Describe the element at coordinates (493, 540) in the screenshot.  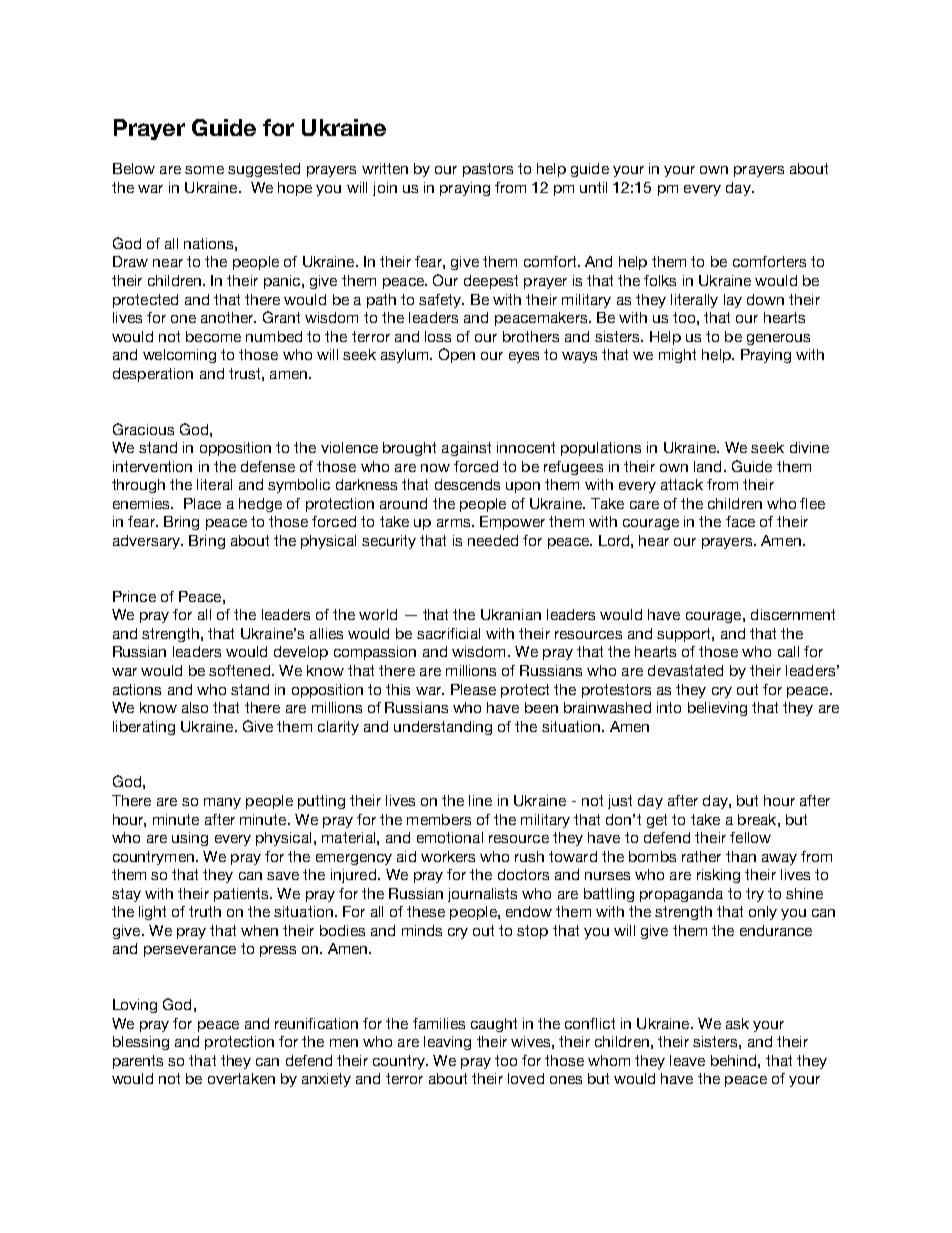
I see `needed` at that location.
